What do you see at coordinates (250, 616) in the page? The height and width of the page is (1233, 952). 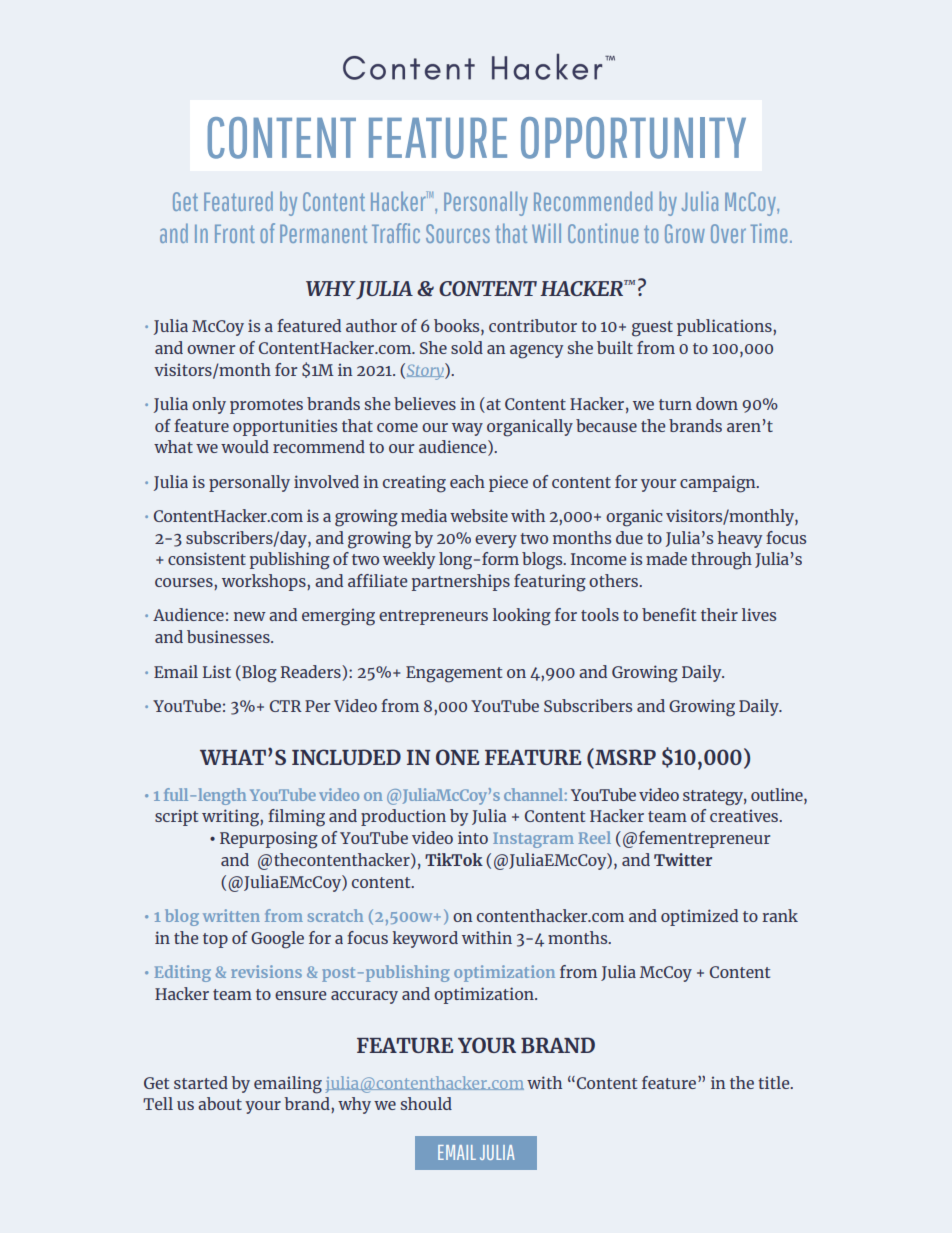 I see `new` at bounding box center [250, 616].
